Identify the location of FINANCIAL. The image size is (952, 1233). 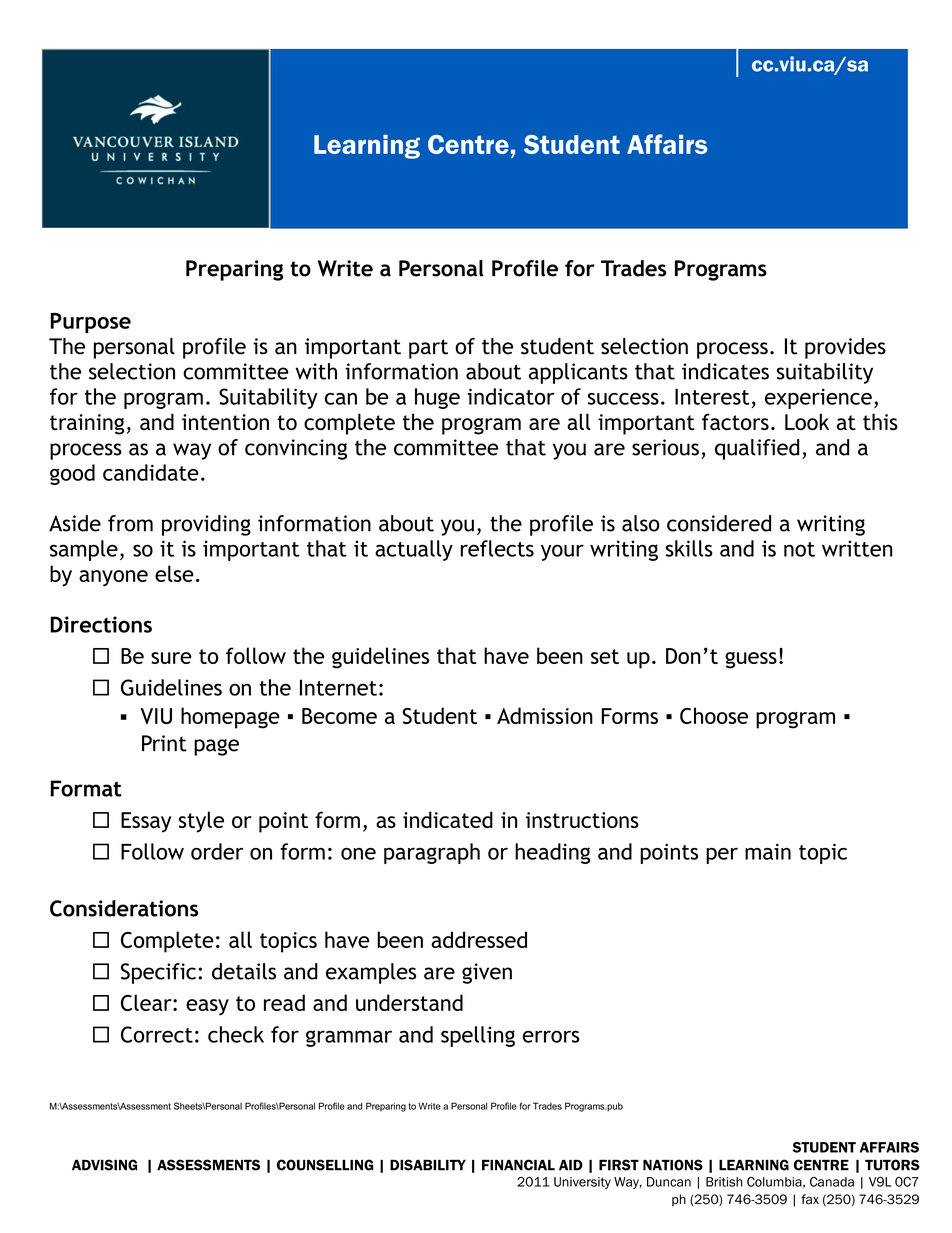
(518, 1165).
